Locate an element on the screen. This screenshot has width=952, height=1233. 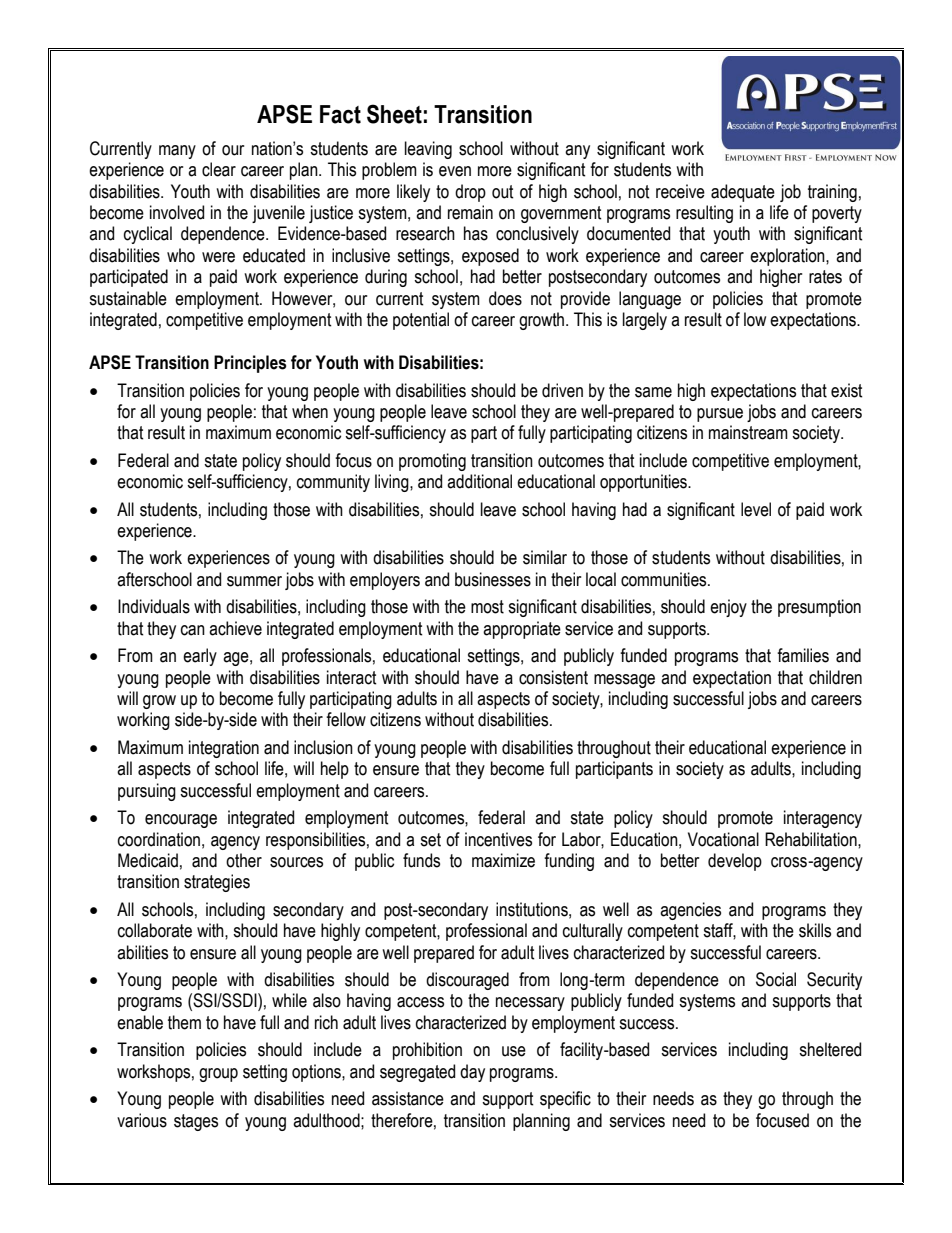
group is located at coordinates (218, 1075).
